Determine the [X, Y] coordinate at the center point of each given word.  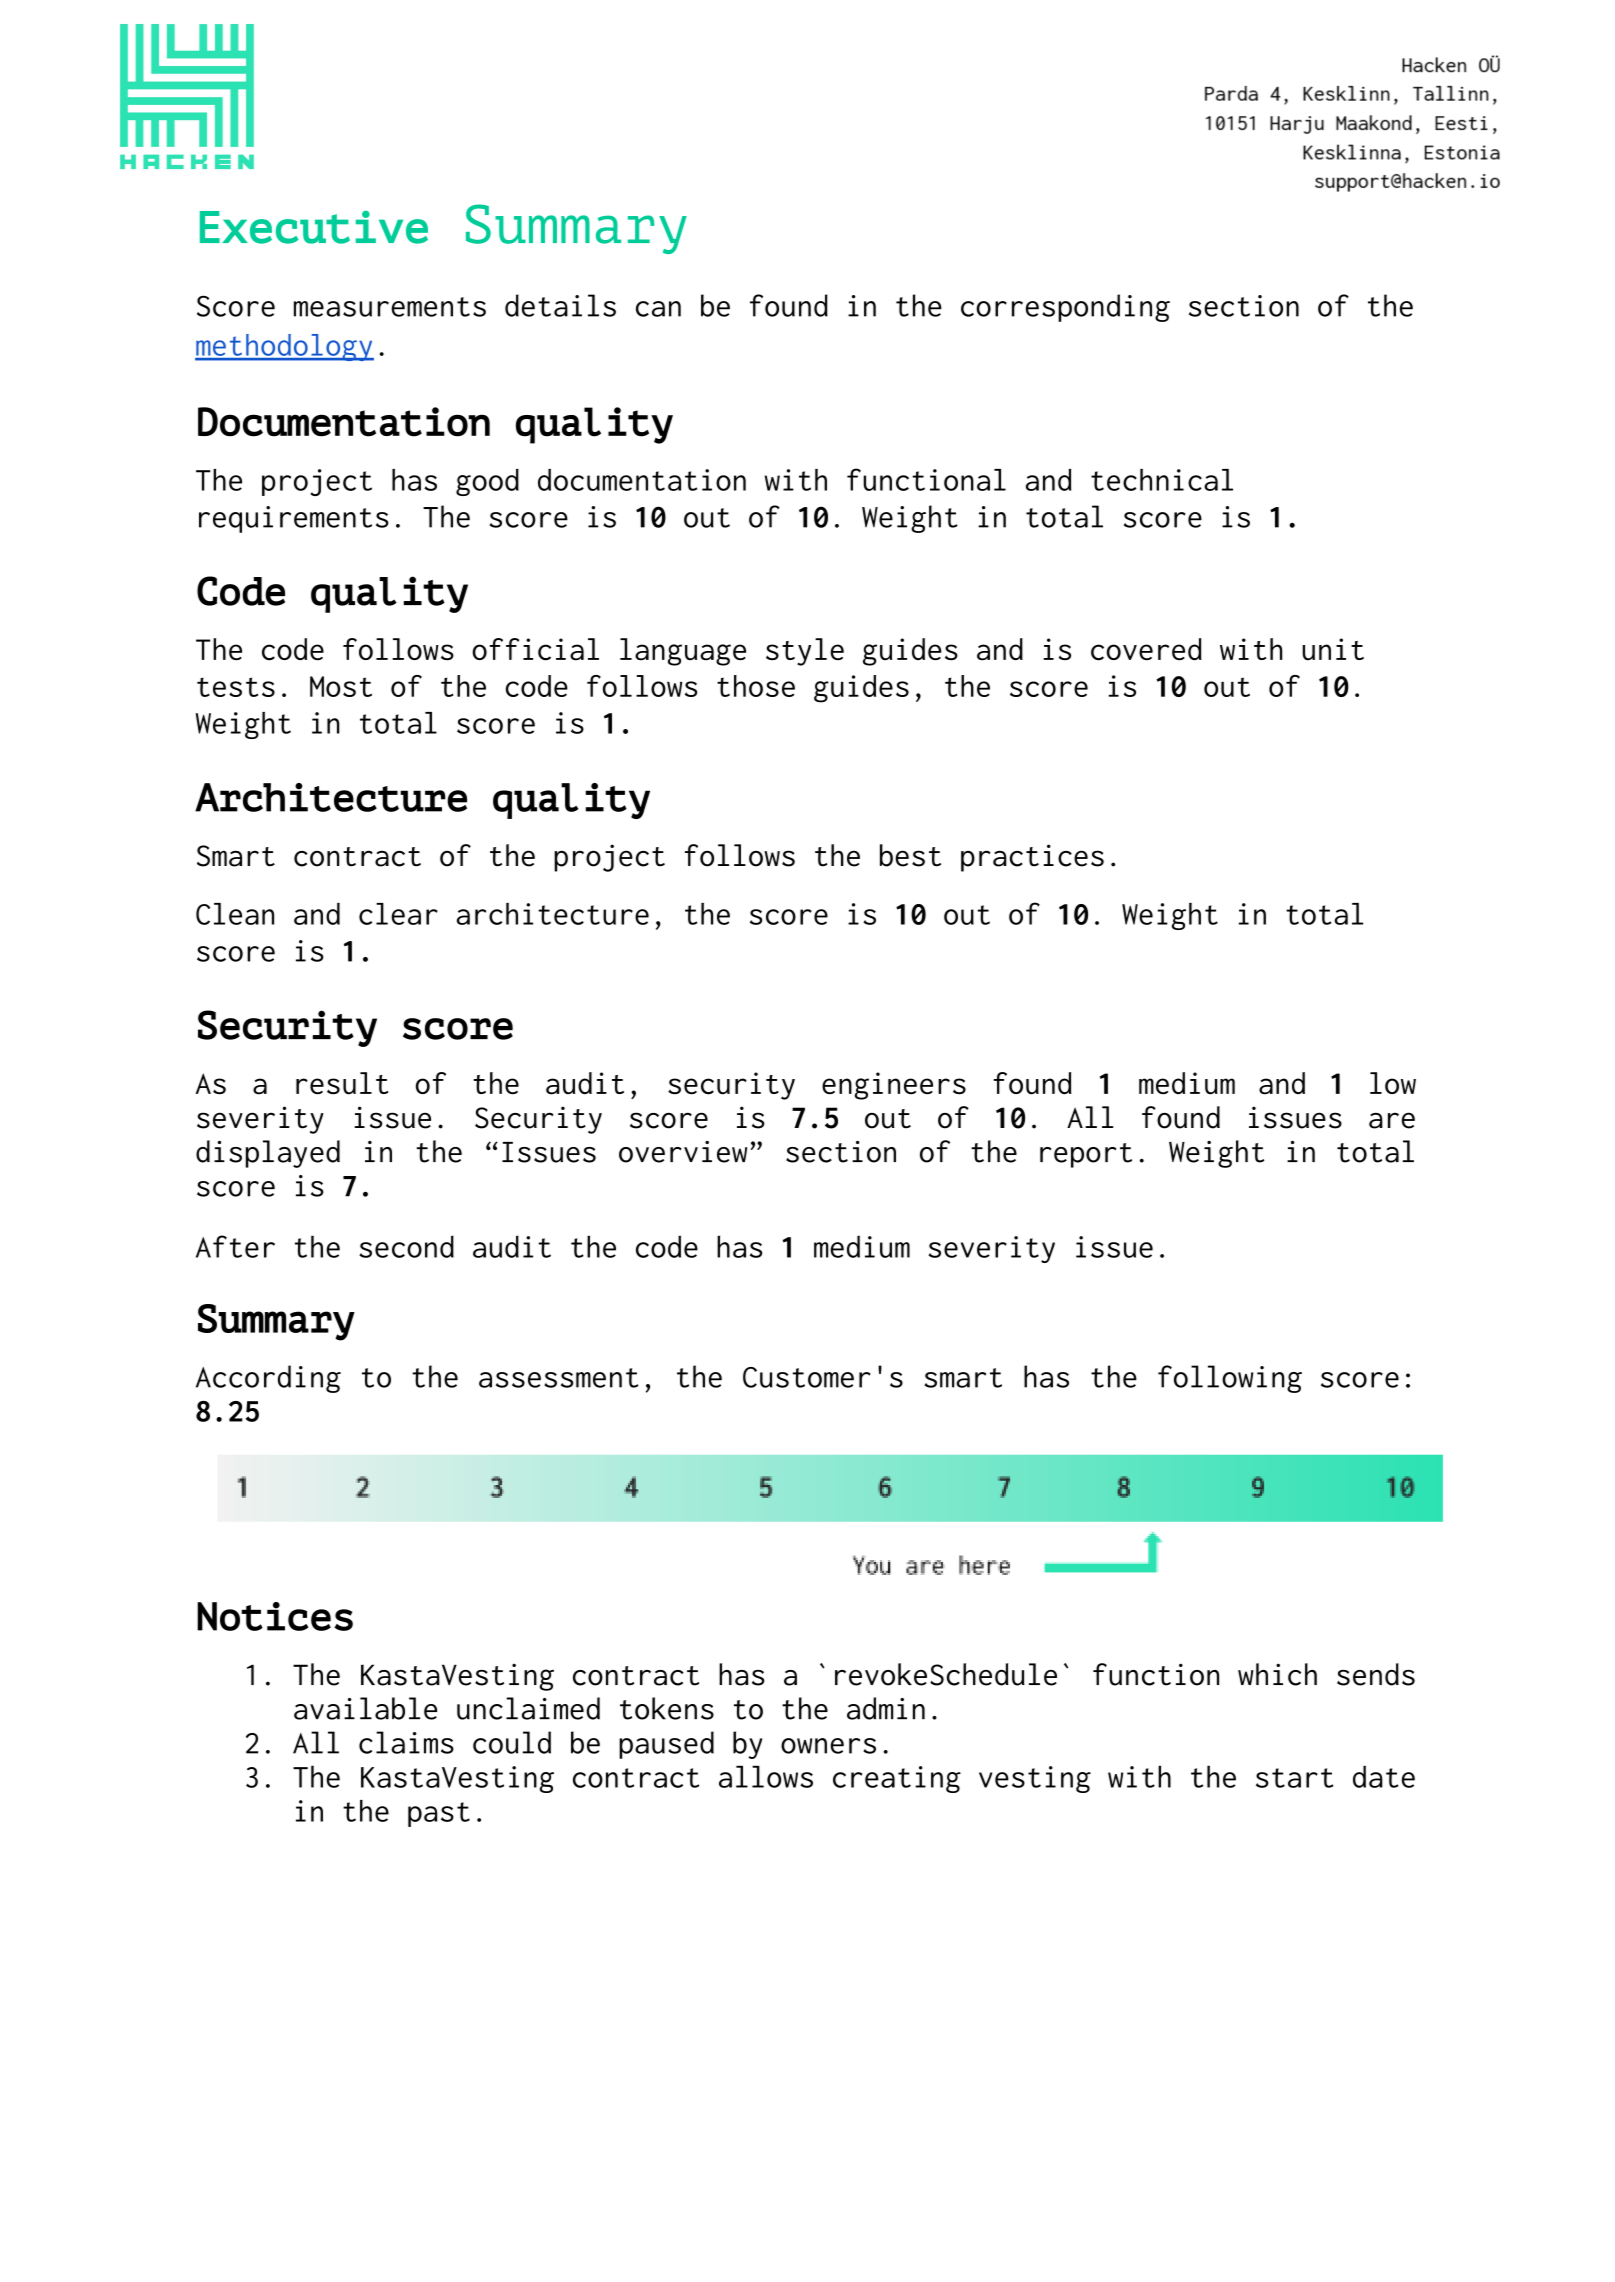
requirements [294, 519]
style [805, 652]
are [1392, 1120]
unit [1333, 649]
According [268, 1379]
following [1230, 1379]
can [658, 309]
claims [406, 1742]
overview [683, 1152]
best [910, 855]
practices [1032, 858]
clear [398, 914]
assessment [559, 1378]
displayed [268, 1154]
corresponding [1065, 308]
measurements [390, 307]
